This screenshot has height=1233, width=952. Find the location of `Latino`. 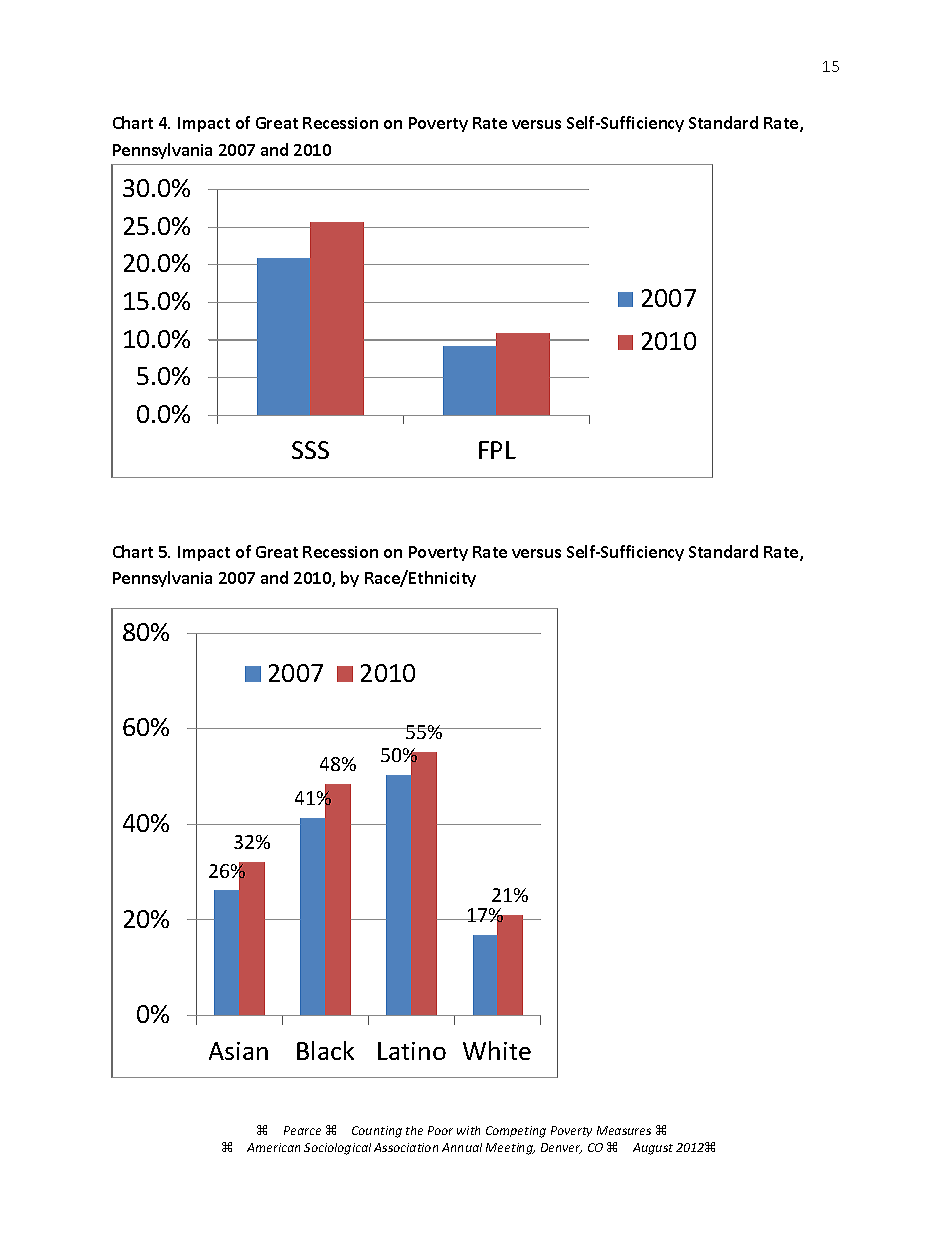

Latino is located at coordinates (412, 1051).
